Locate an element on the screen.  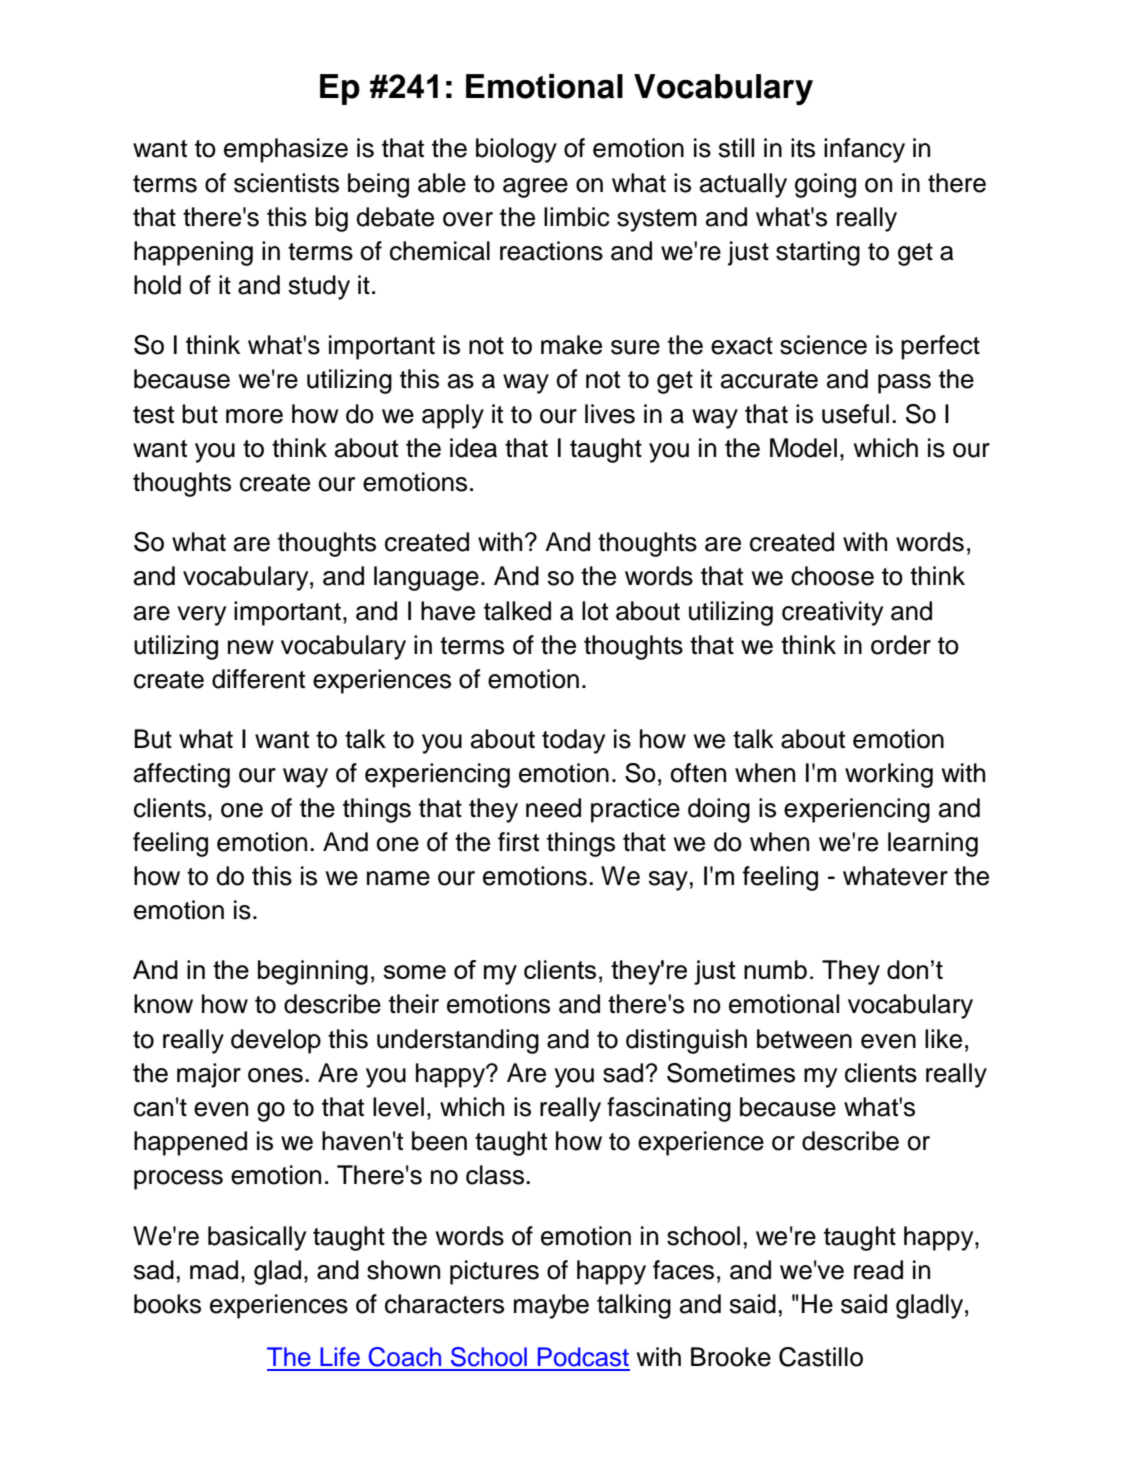
read is located at coordinates (878, 1270).
